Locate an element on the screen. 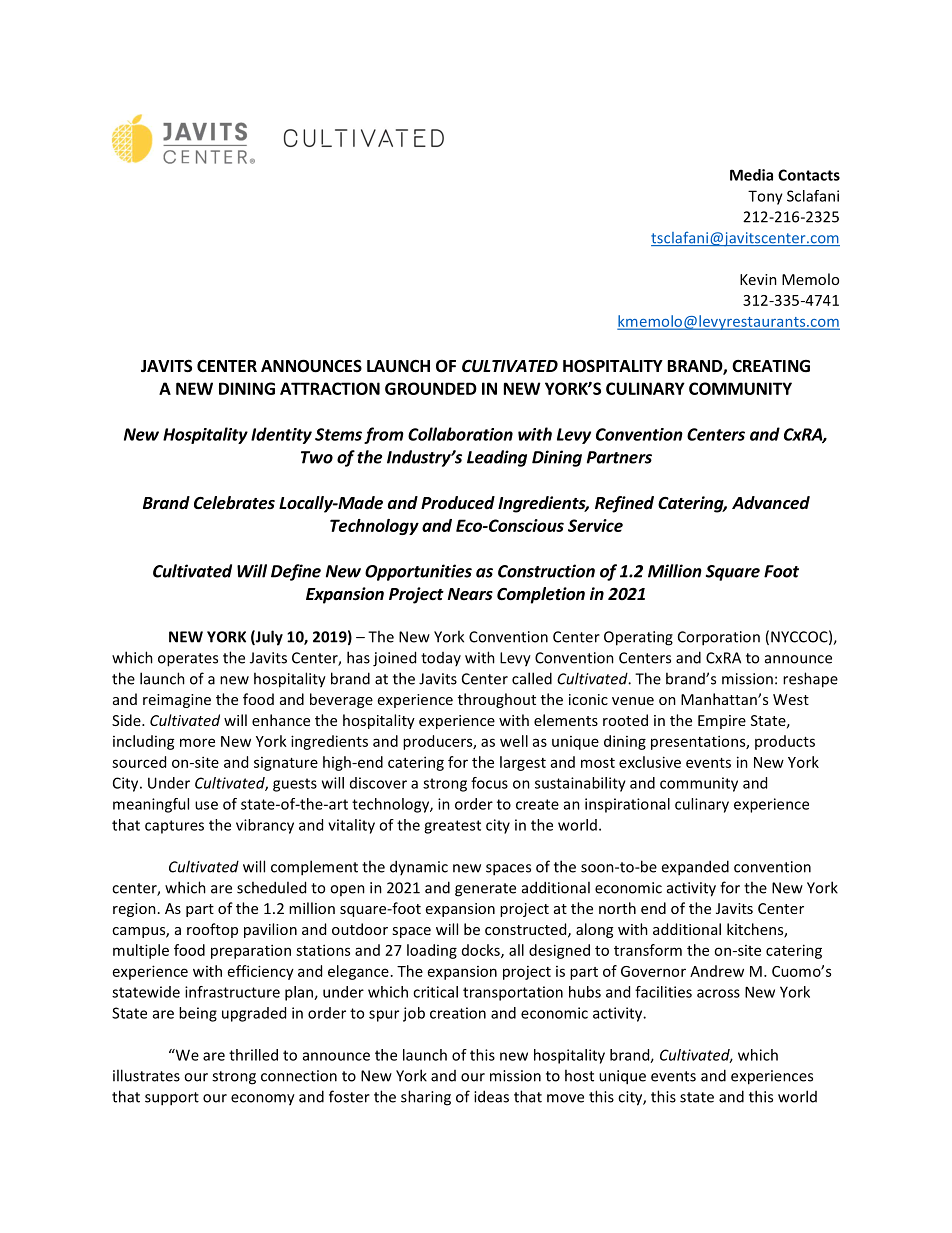 The width and height of the screenshot is (952, 1233). ideas is located at coordinates (491, 1096).
